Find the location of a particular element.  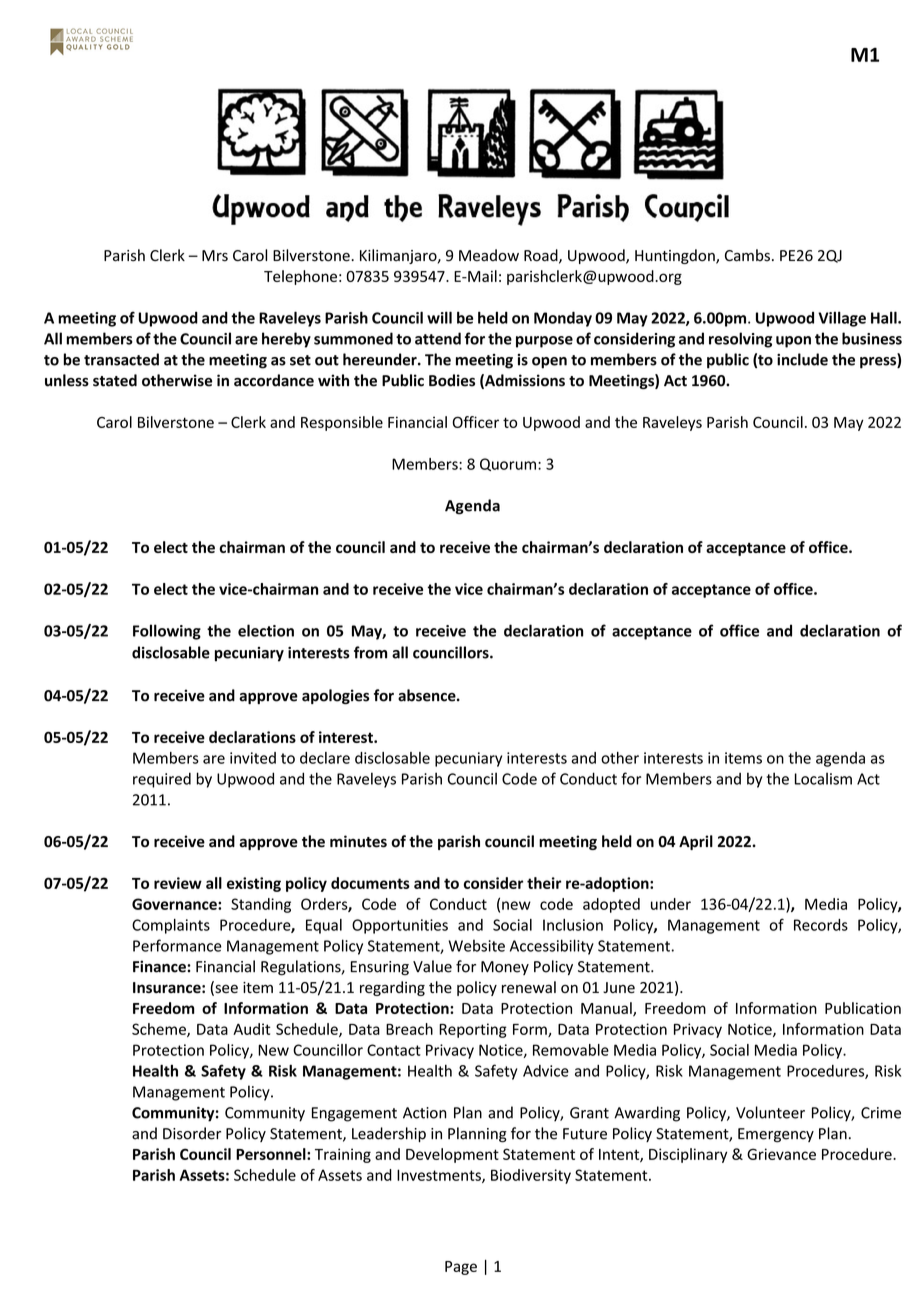

Village is located at coordinates (842, 319).
